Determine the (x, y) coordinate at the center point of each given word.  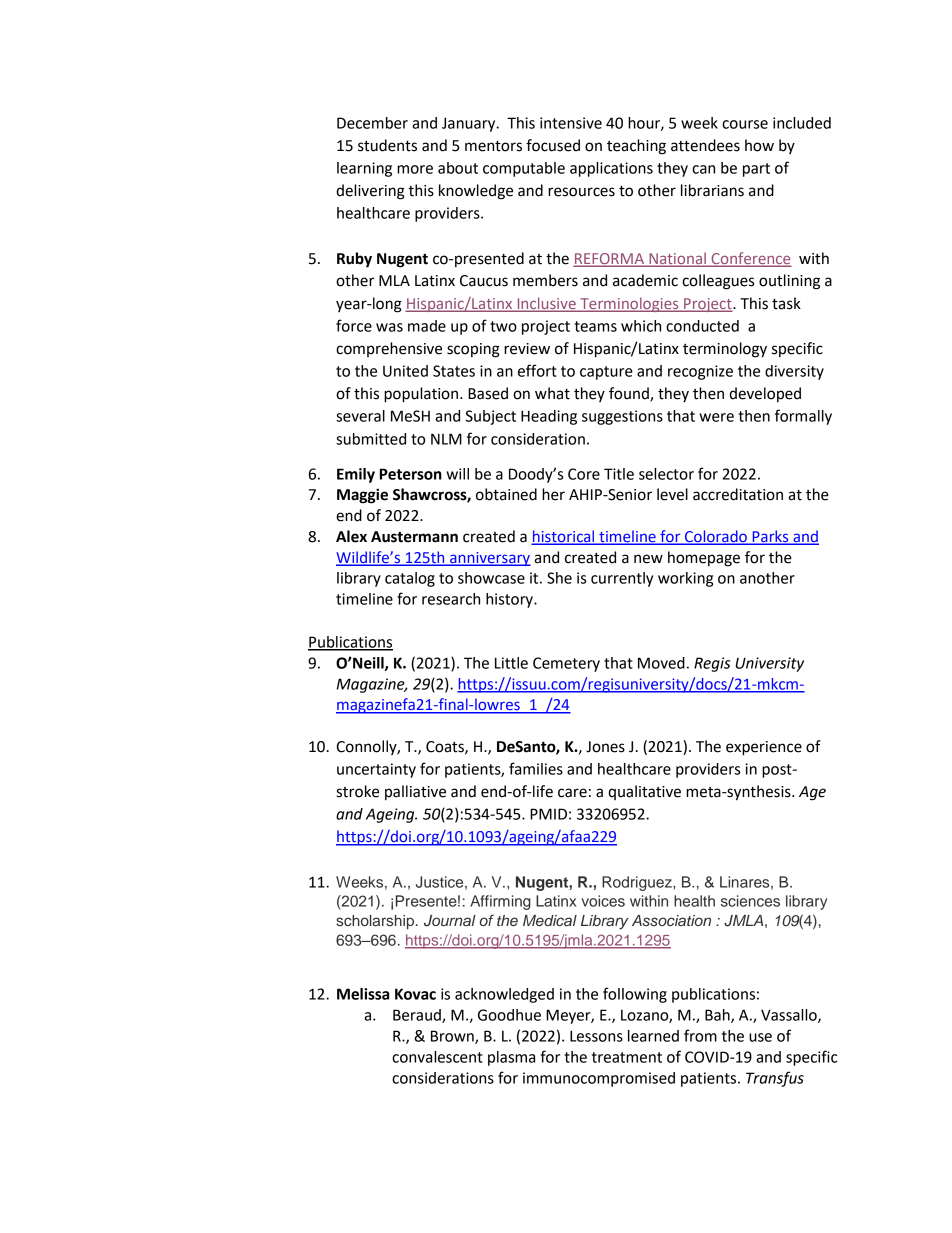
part (756, 170)
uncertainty (376, 770)
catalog (410, 579)
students (387, 145)
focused (553, 145)
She (559, 578)
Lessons (596, 1036)
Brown (453, 1037)
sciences (750, 901)
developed (765, 394)
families (536, 768)
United (405, 371)
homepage (704, 559)
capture (606, 373)
